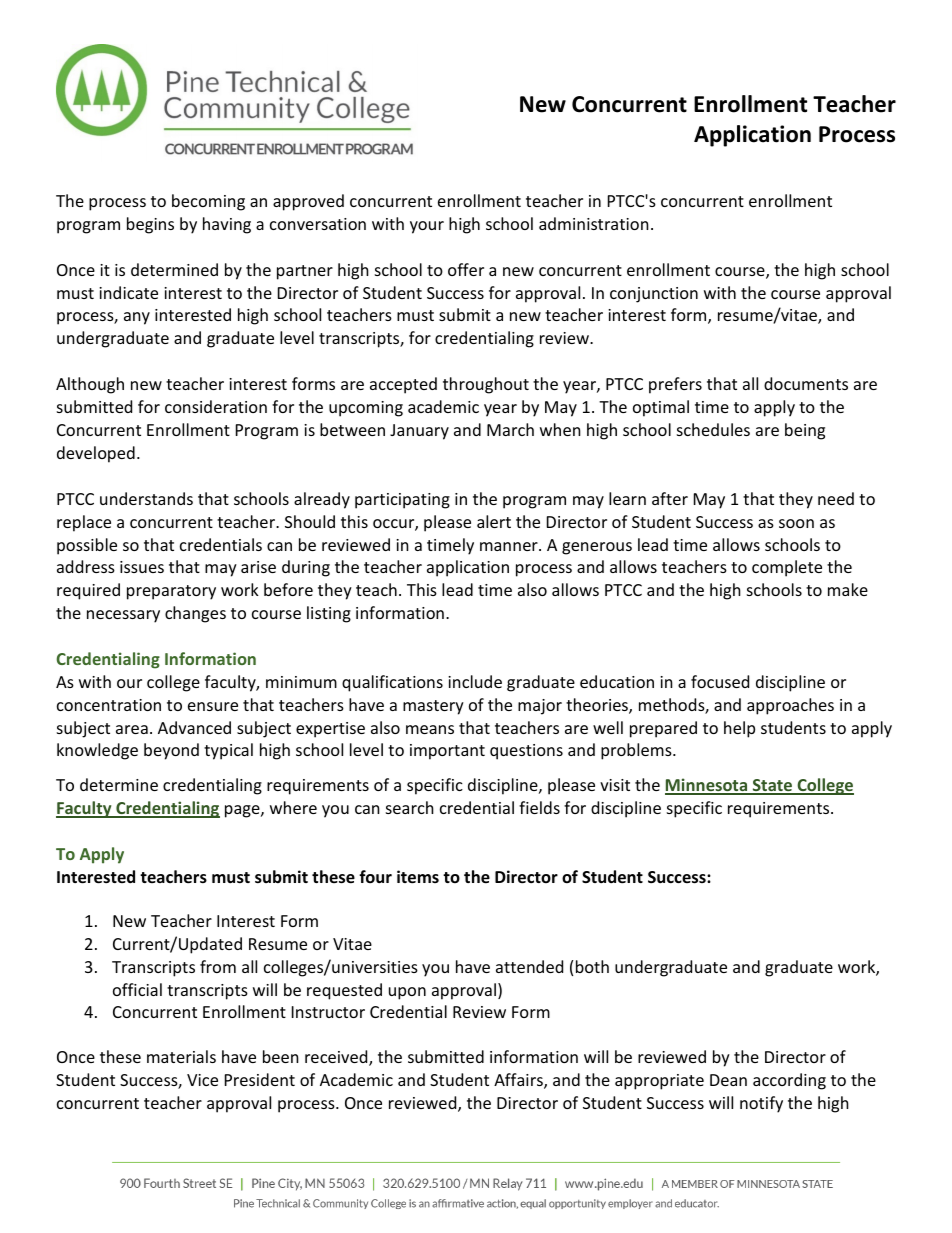  I want to click on beyond, so click(171, 751).
